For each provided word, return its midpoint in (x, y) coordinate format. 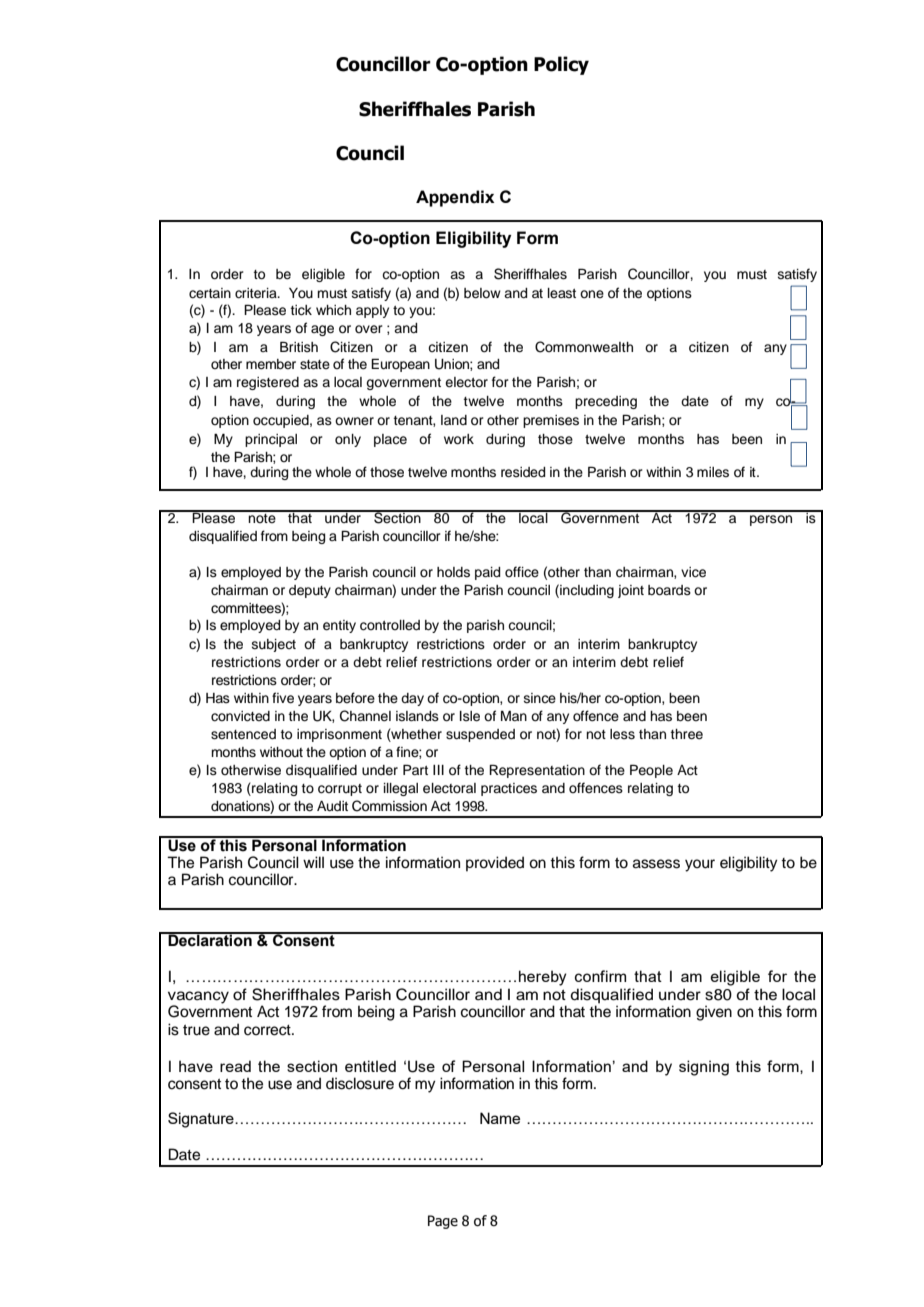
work (459, 439)
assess (656, 864)
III (438, 770)
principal (271, 440)
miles (713, 472)
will (313, 862)
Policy (561, 65)
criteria (257, 293)
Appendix (455, 198)
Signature (202, 1120)
